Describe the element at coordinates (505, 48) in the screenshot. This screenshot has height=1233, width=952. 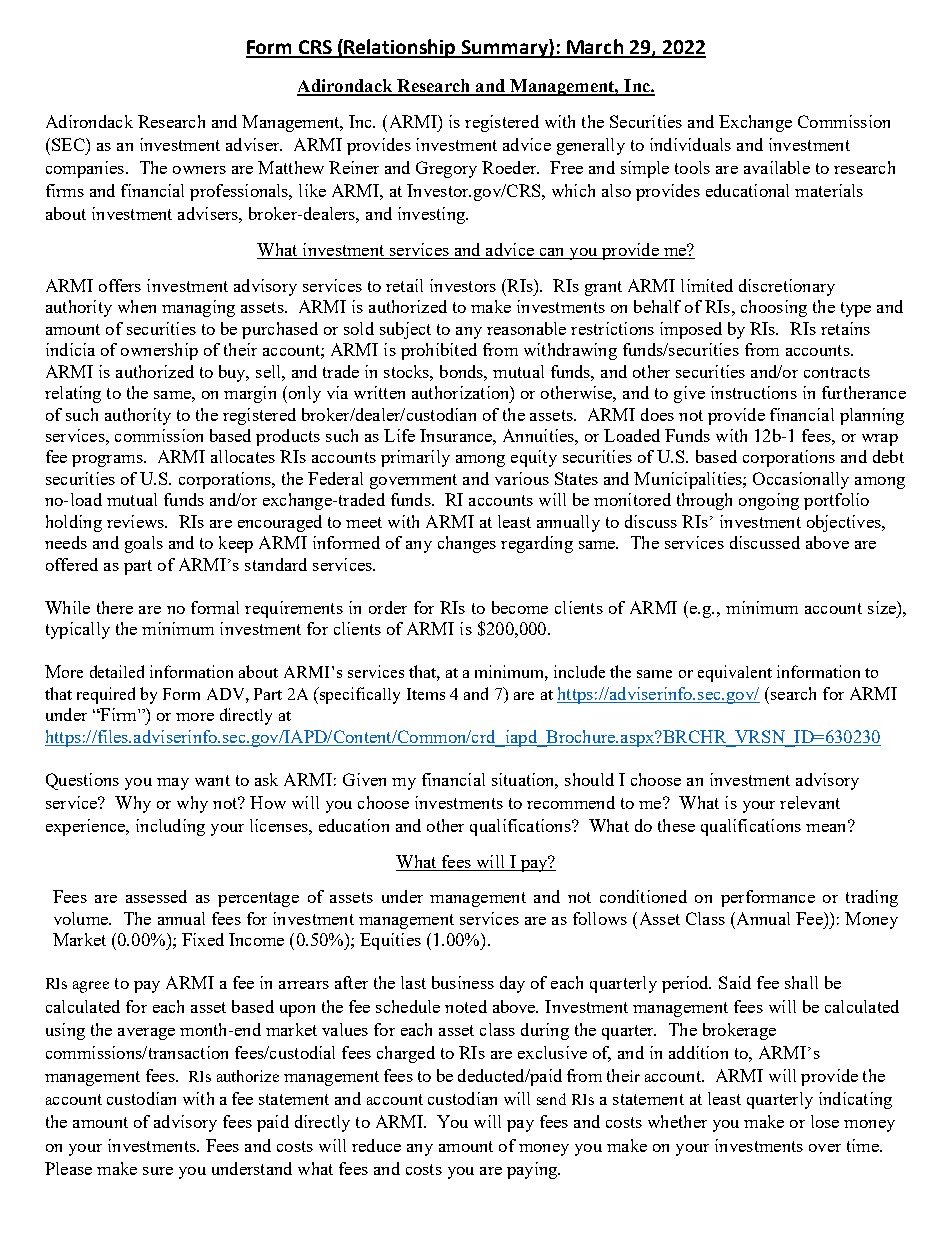
I see `Summary` at that location.
